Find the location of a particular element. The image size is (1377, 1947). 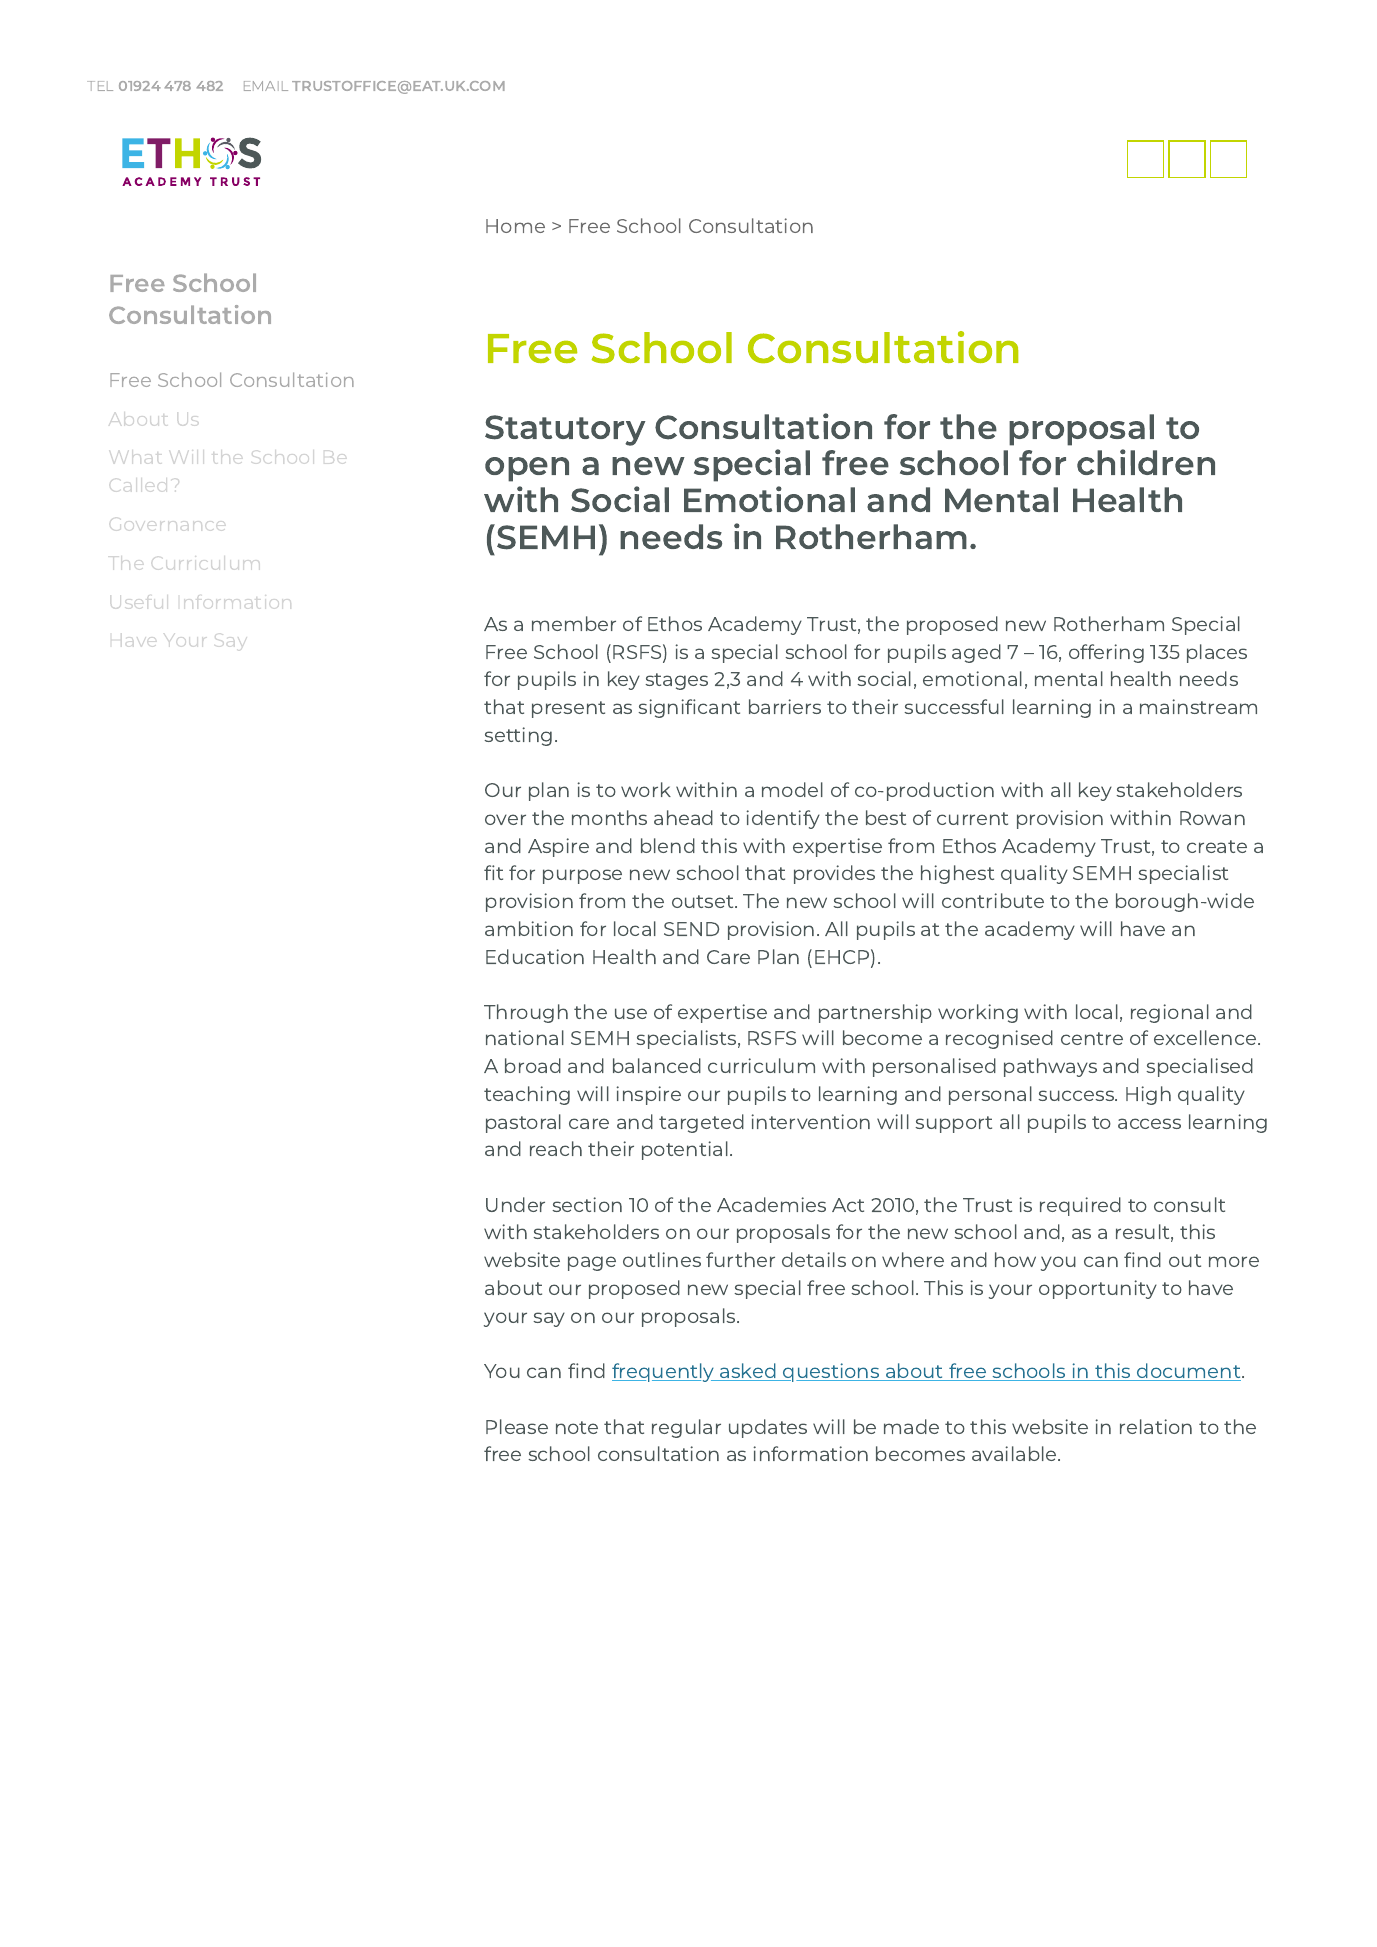

pathways is located at coordinates (1050, 1067).
